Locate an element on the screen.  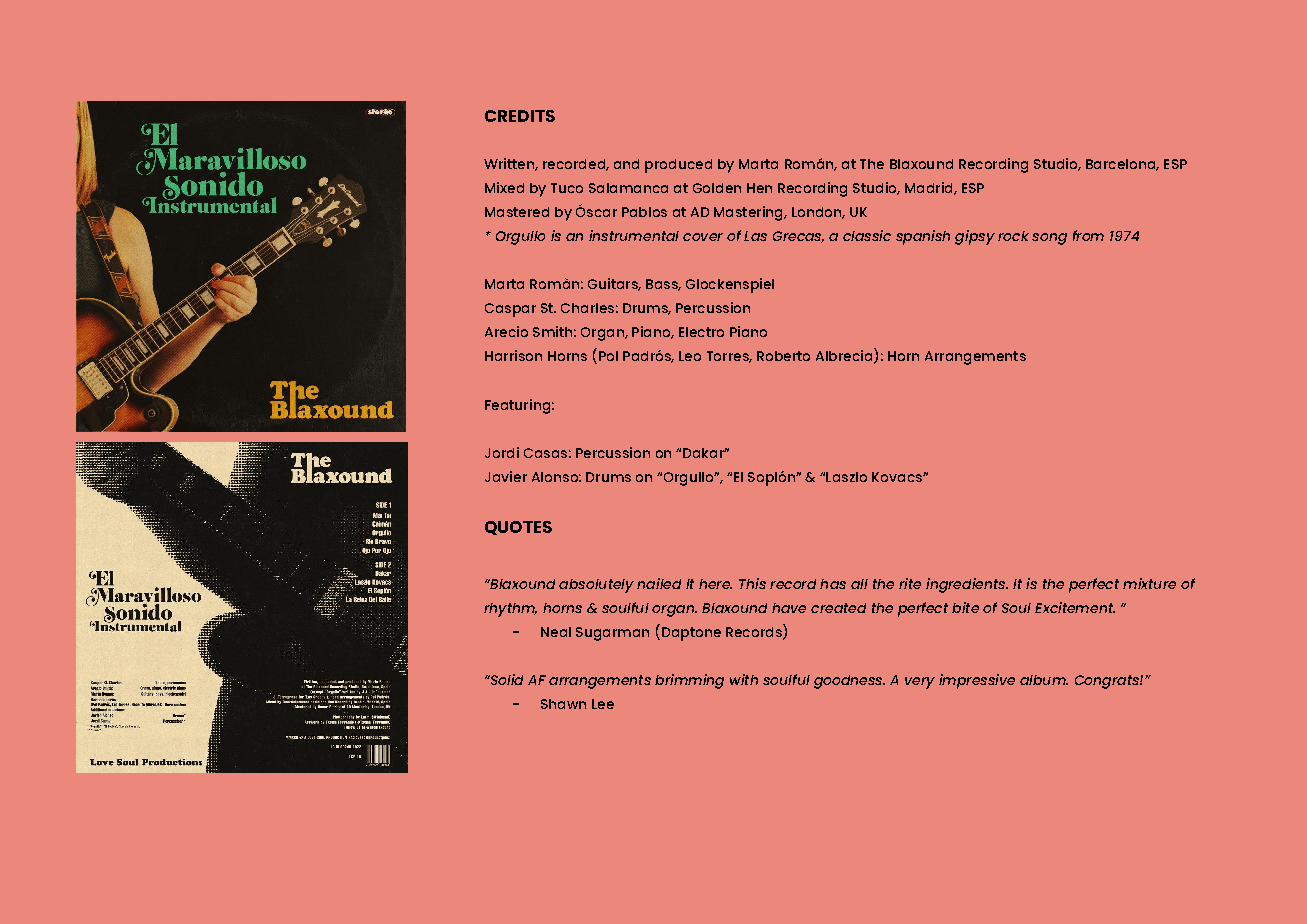
has is located at coordinates (833, 584).
